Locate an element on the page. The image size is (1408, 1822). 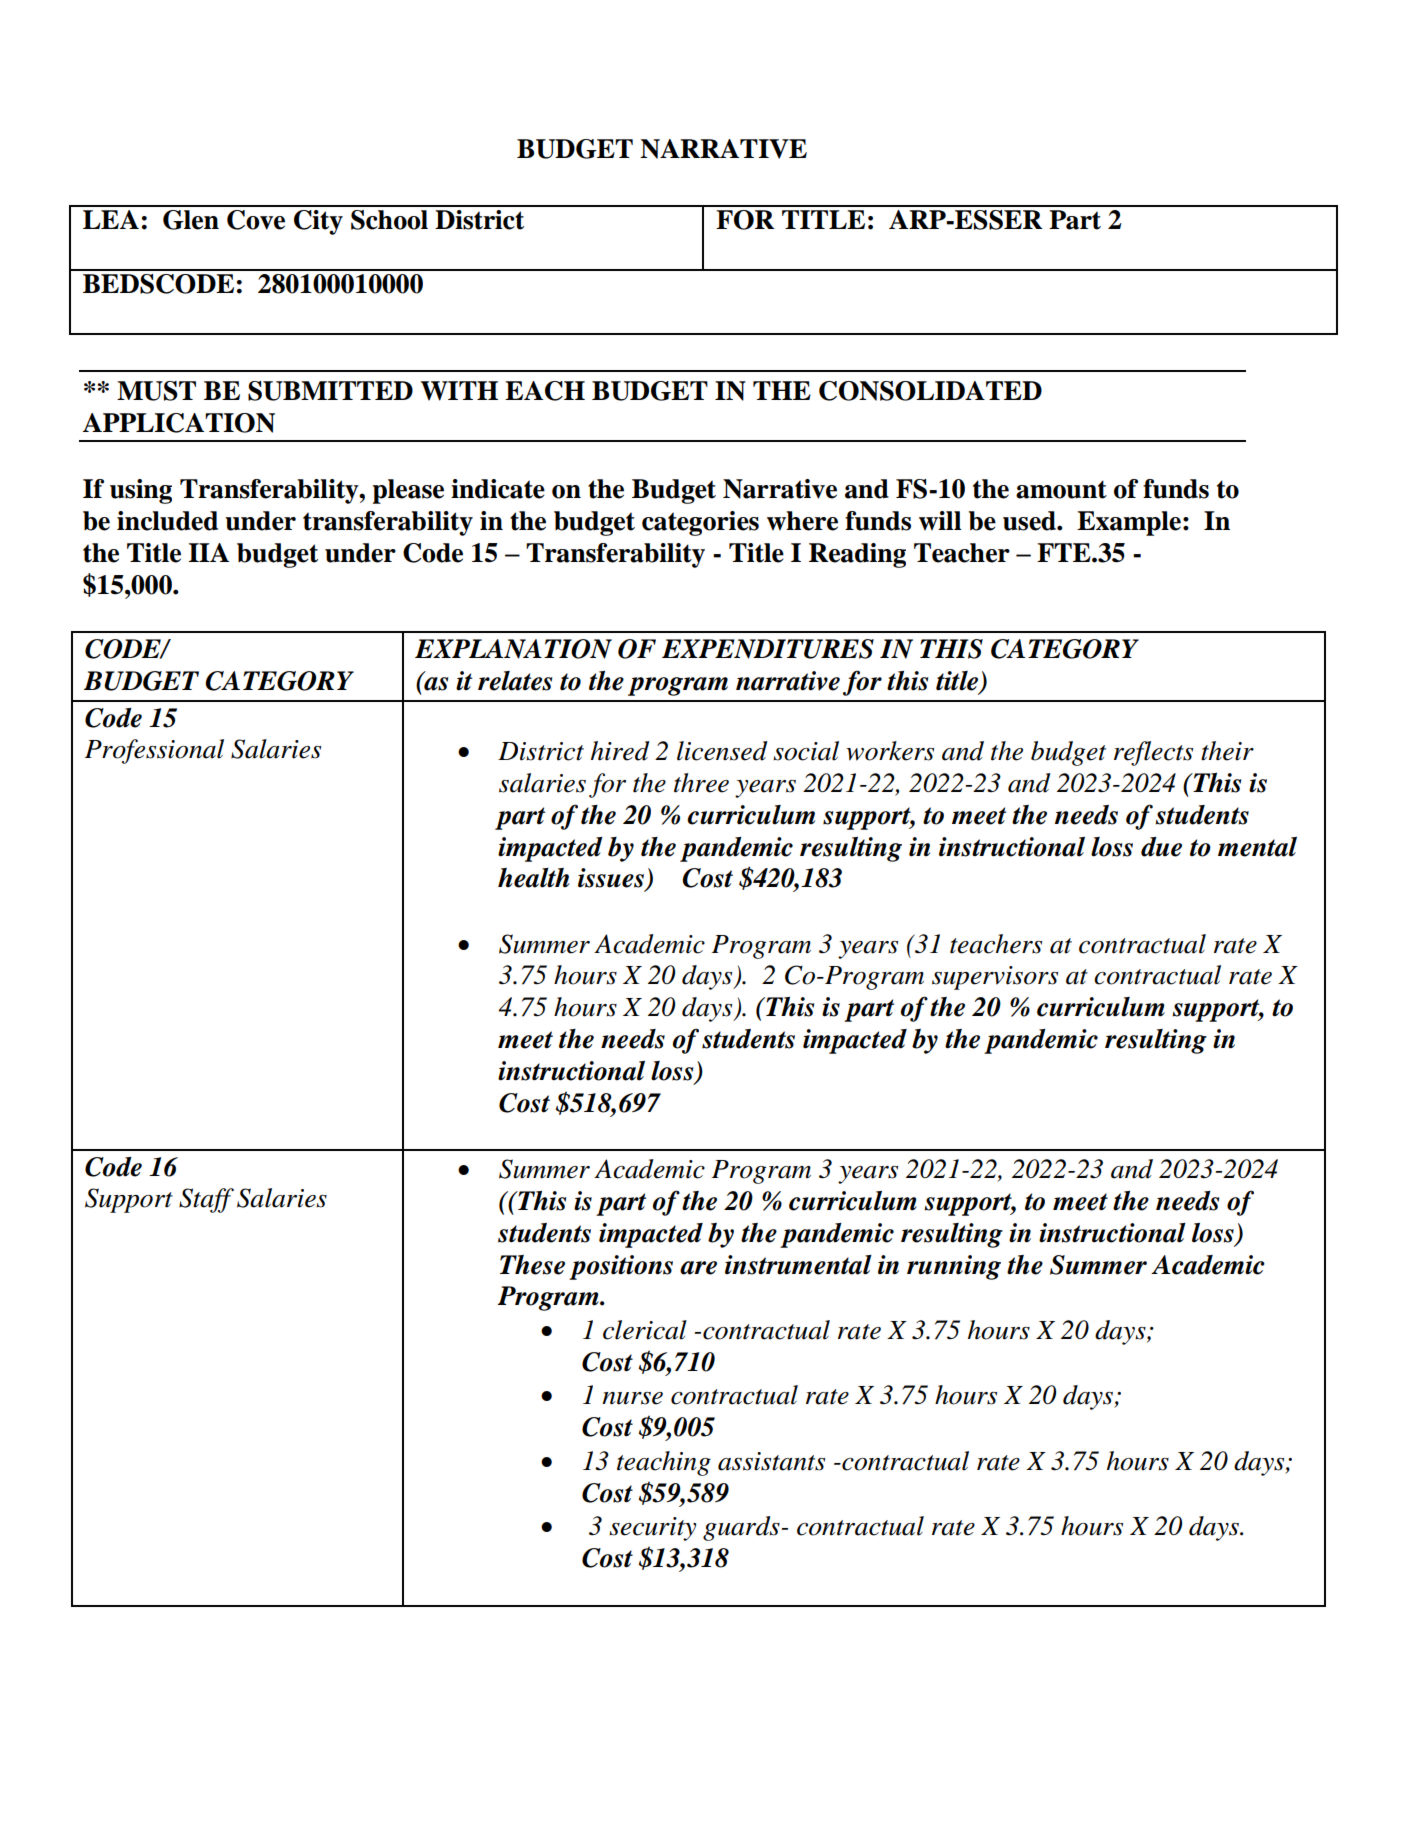
categories is located at coordinates (700, 523).
